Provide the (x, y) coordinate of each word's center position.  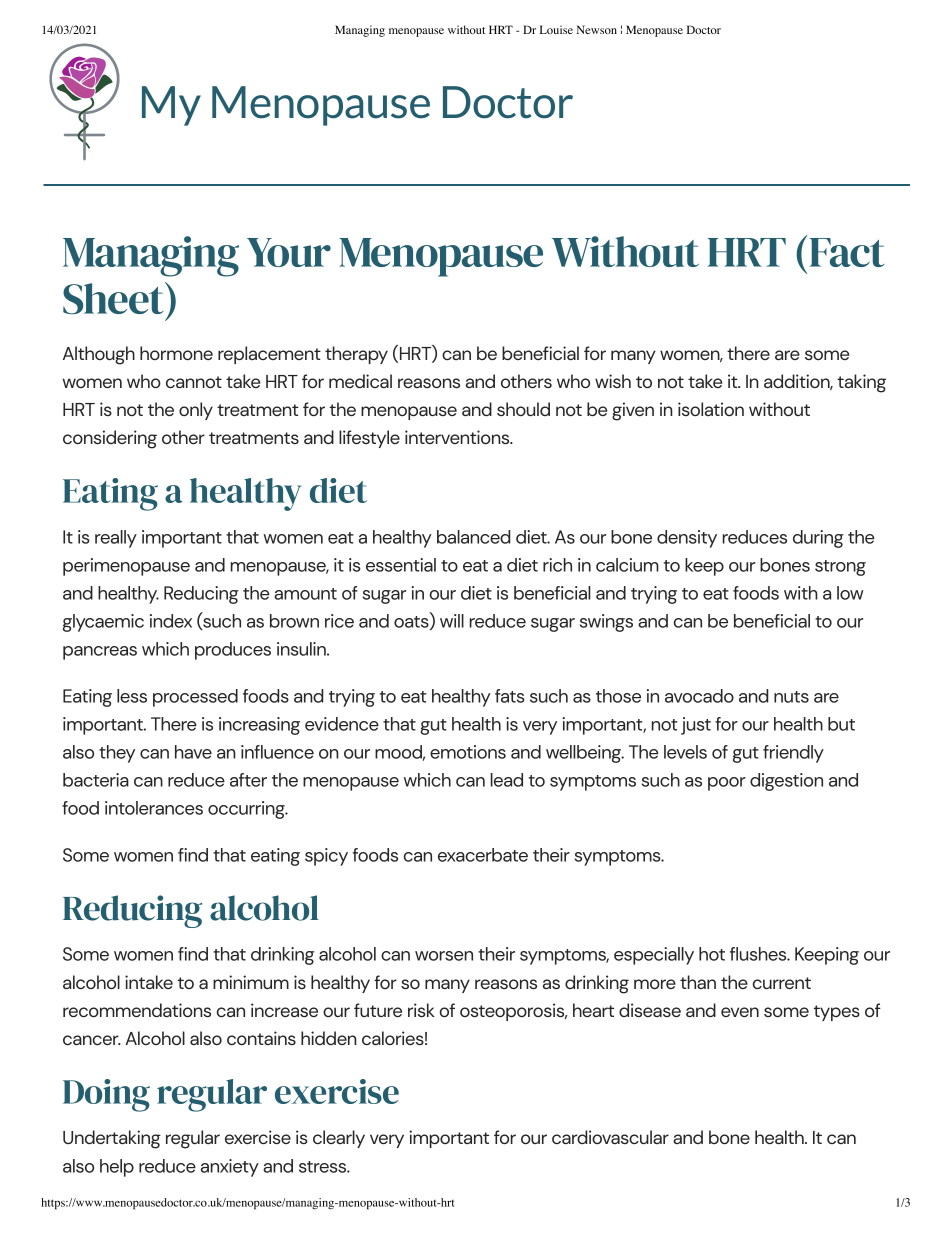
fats (509, 696)
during (818, 539)
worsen (444, 956)
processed (195, 698)
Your (289, 252)
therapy (356, 355)
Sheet (114, 298)
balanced (473, 537)
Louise (556, 29)
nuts (791, 697)
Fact (847, 252)
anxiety (230, 1168)
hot (712, 954)
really (116, 539)
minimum (251, 982)
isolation (711, 409)
